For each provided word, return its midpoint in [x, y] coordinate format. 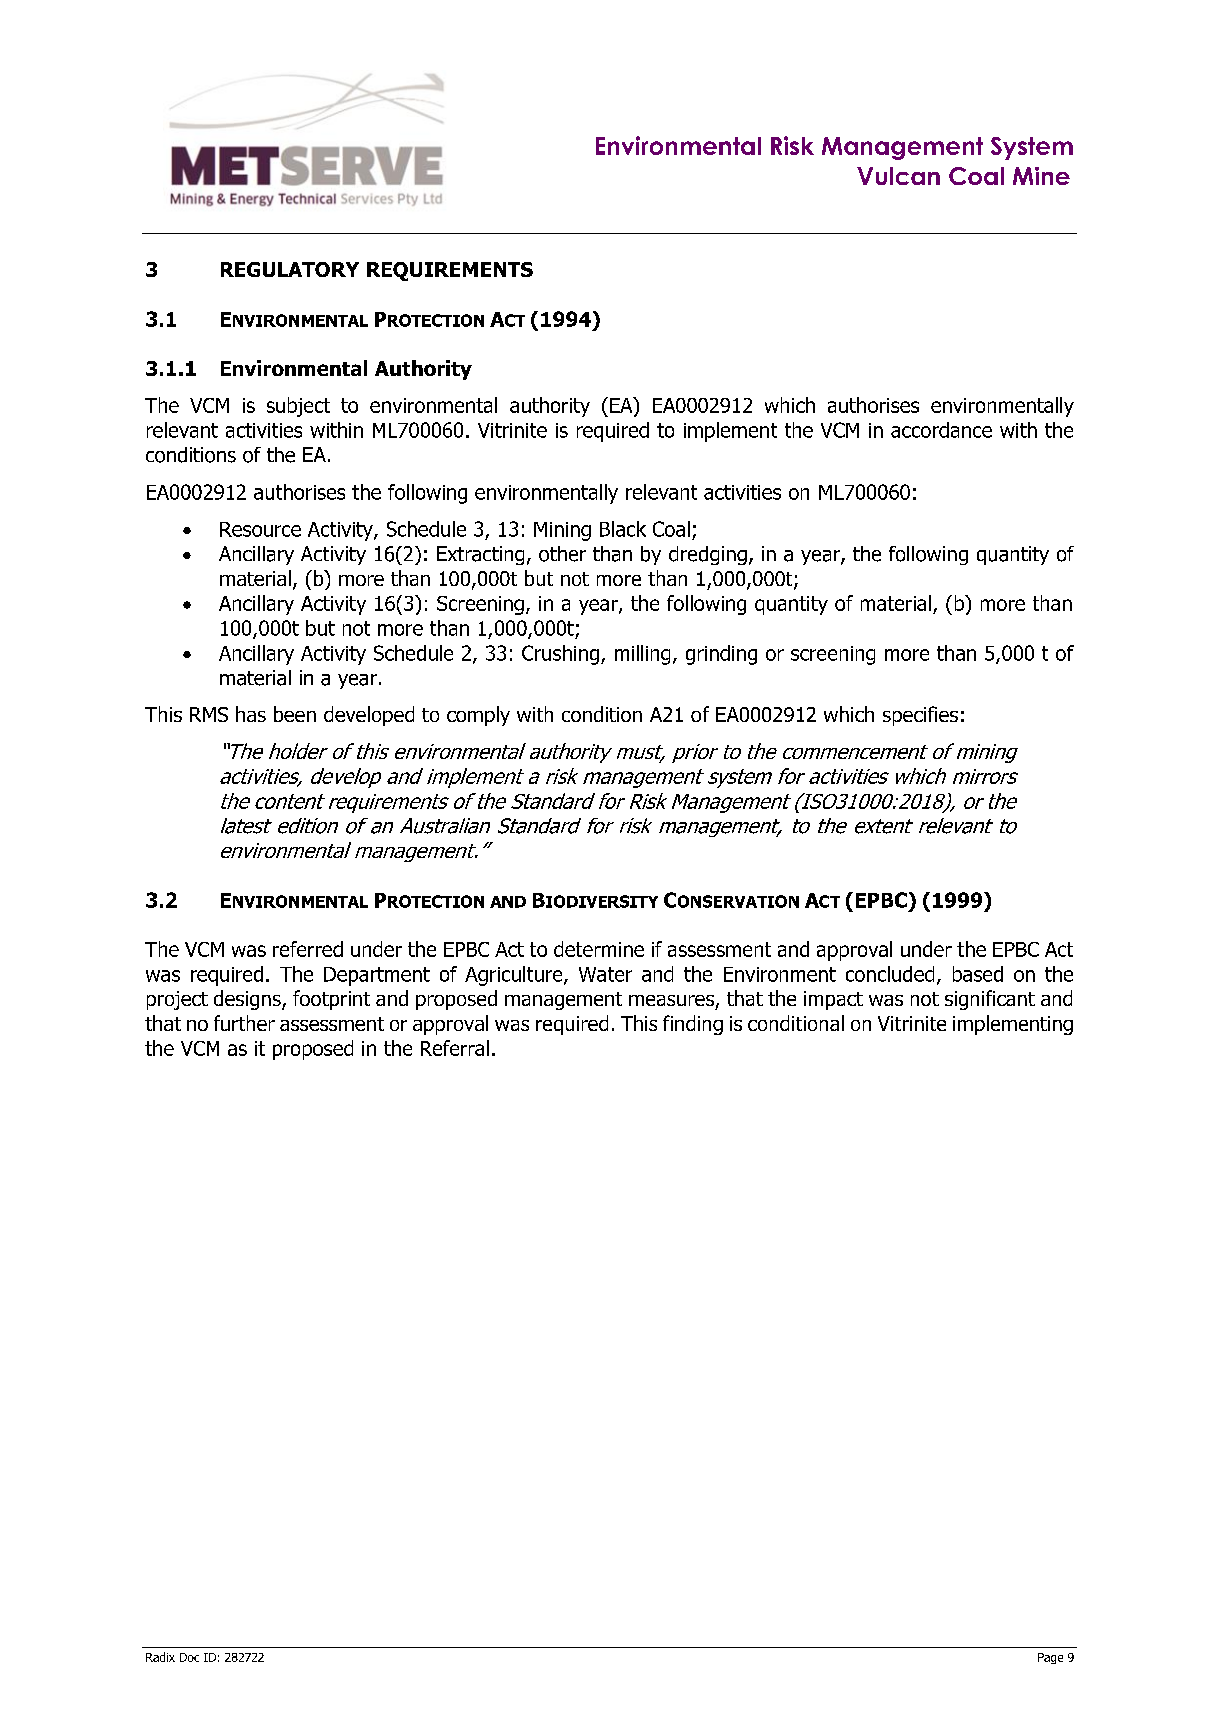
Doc [189, 1657]
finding [693, 1025]
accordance [941, 430]
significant [990, 1000]
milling [642, 655]
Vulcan [898, 176]
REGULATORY [290, 269]
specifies [920, 716]
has [251, 714]
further [244, 1023]
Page [1050, 1658]
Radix [160, 1657]
